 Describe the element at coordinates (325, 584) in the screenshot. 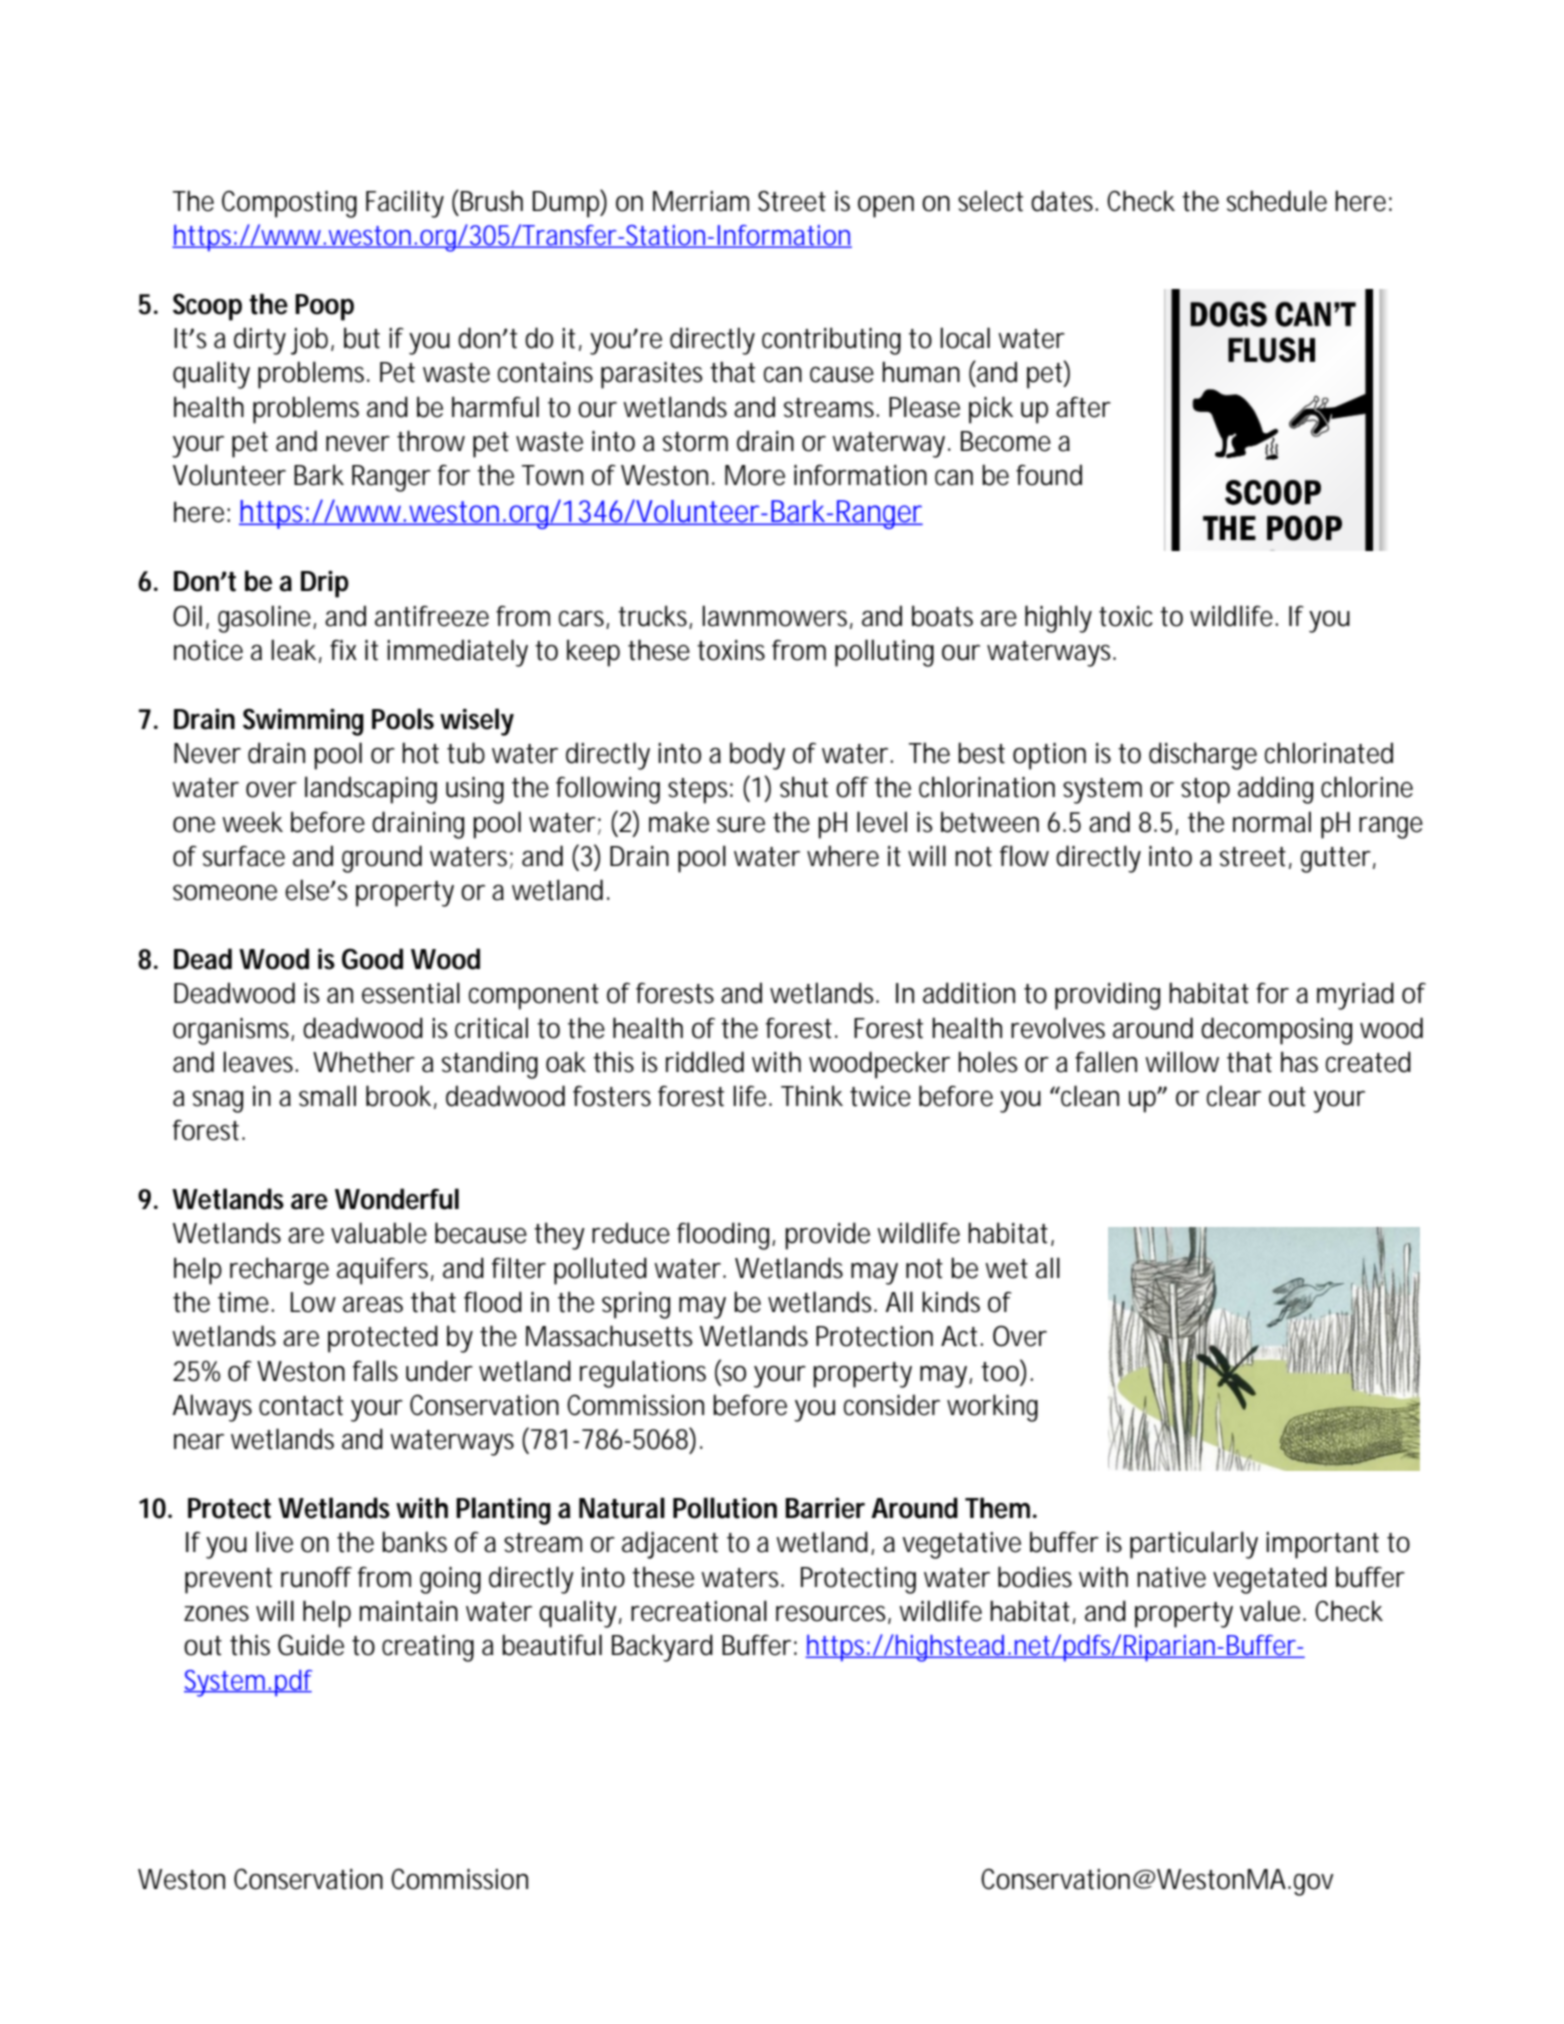

I see `Drip` at that location.
